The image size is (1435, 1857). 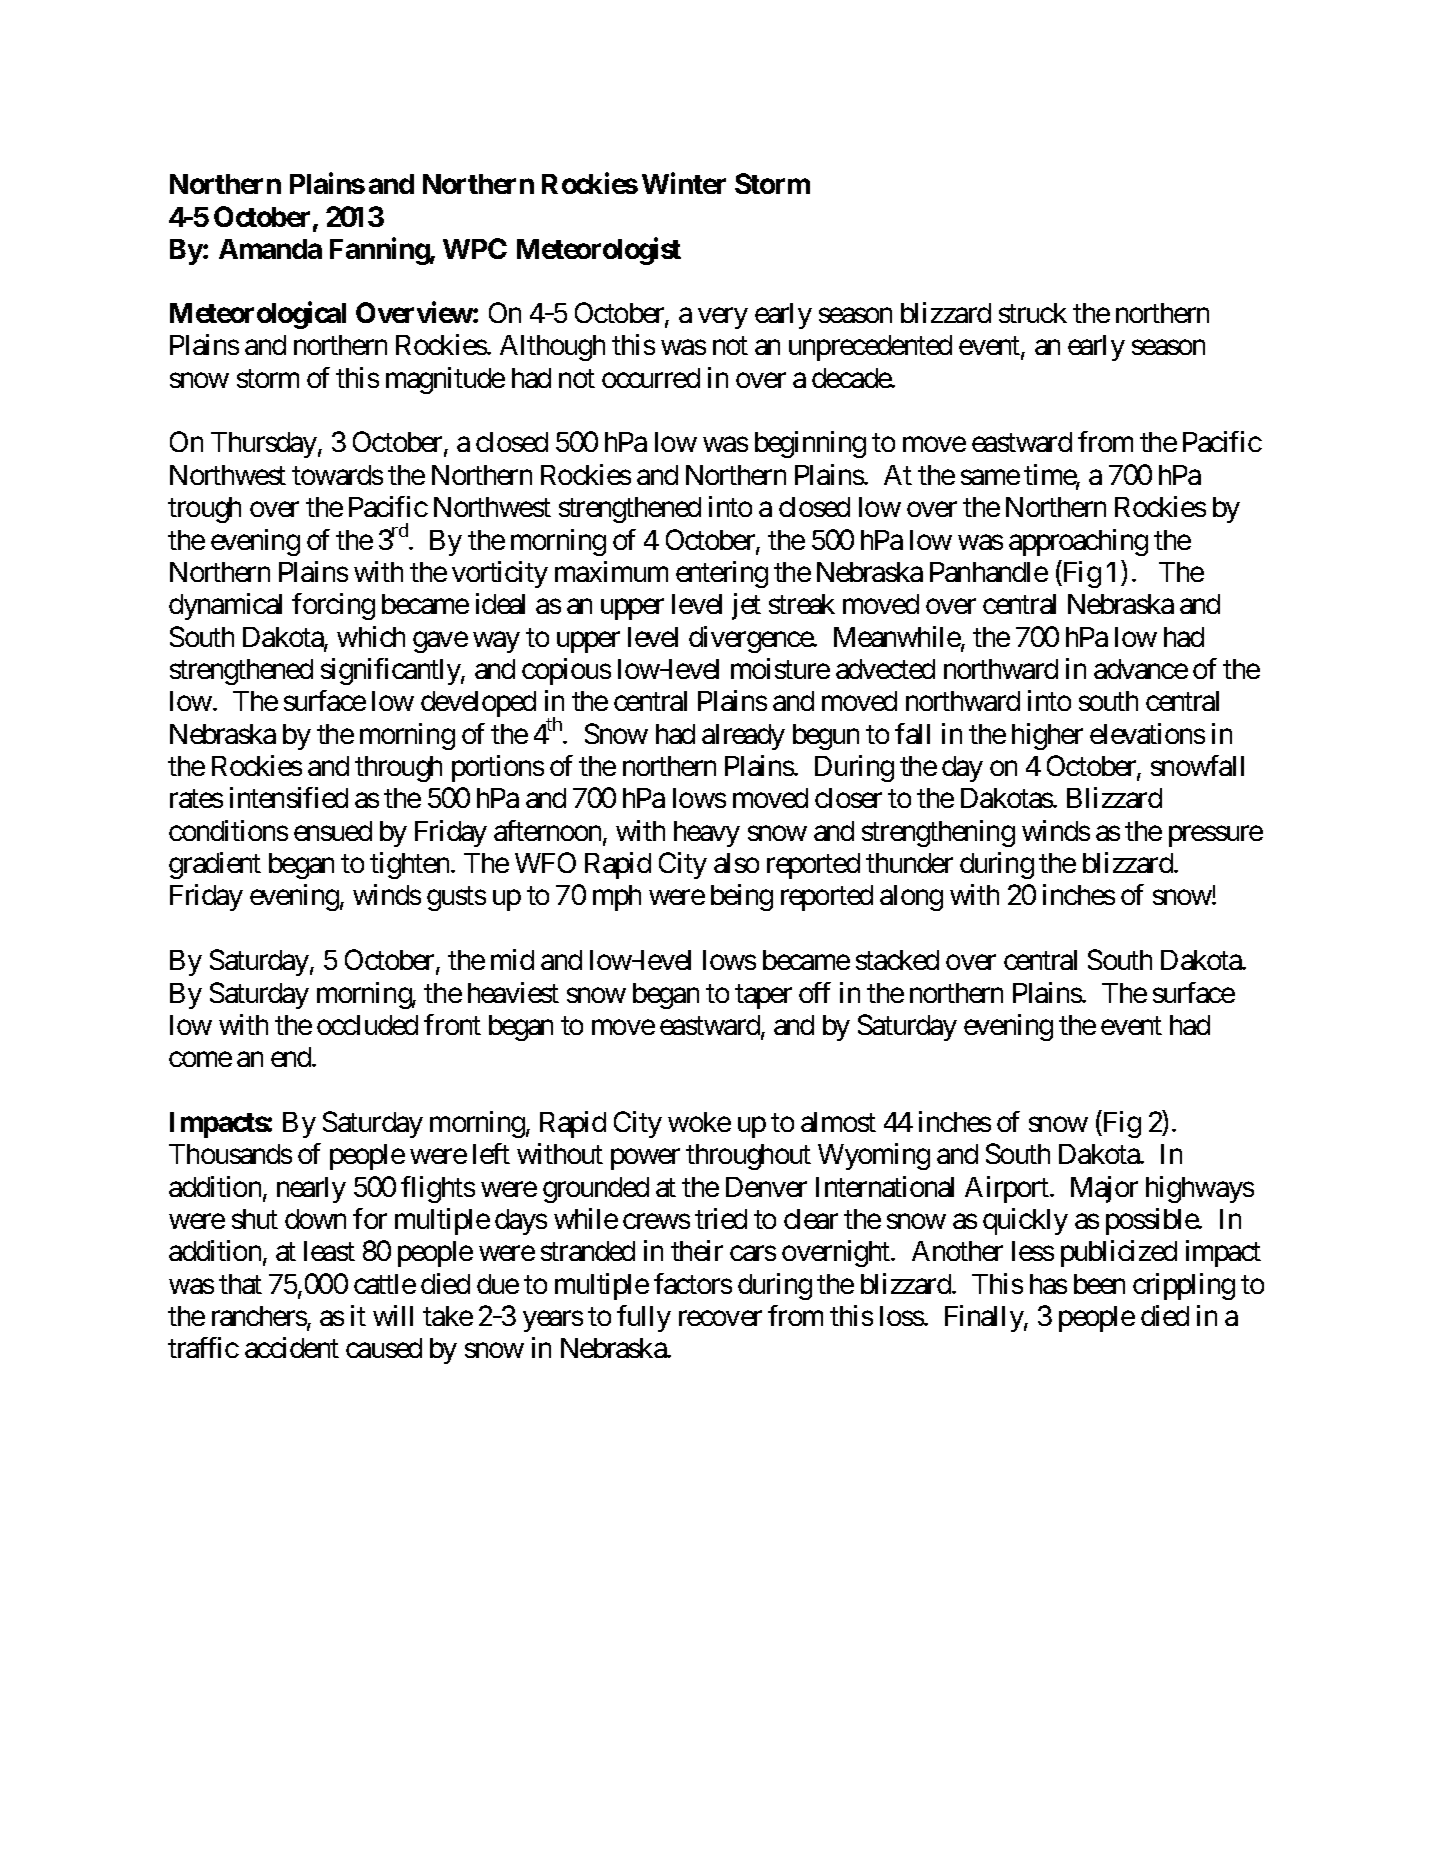 What do you see at coordinates (897, 960) in the screenshot?
I see `stacked` at bounding box center [897, 960].
